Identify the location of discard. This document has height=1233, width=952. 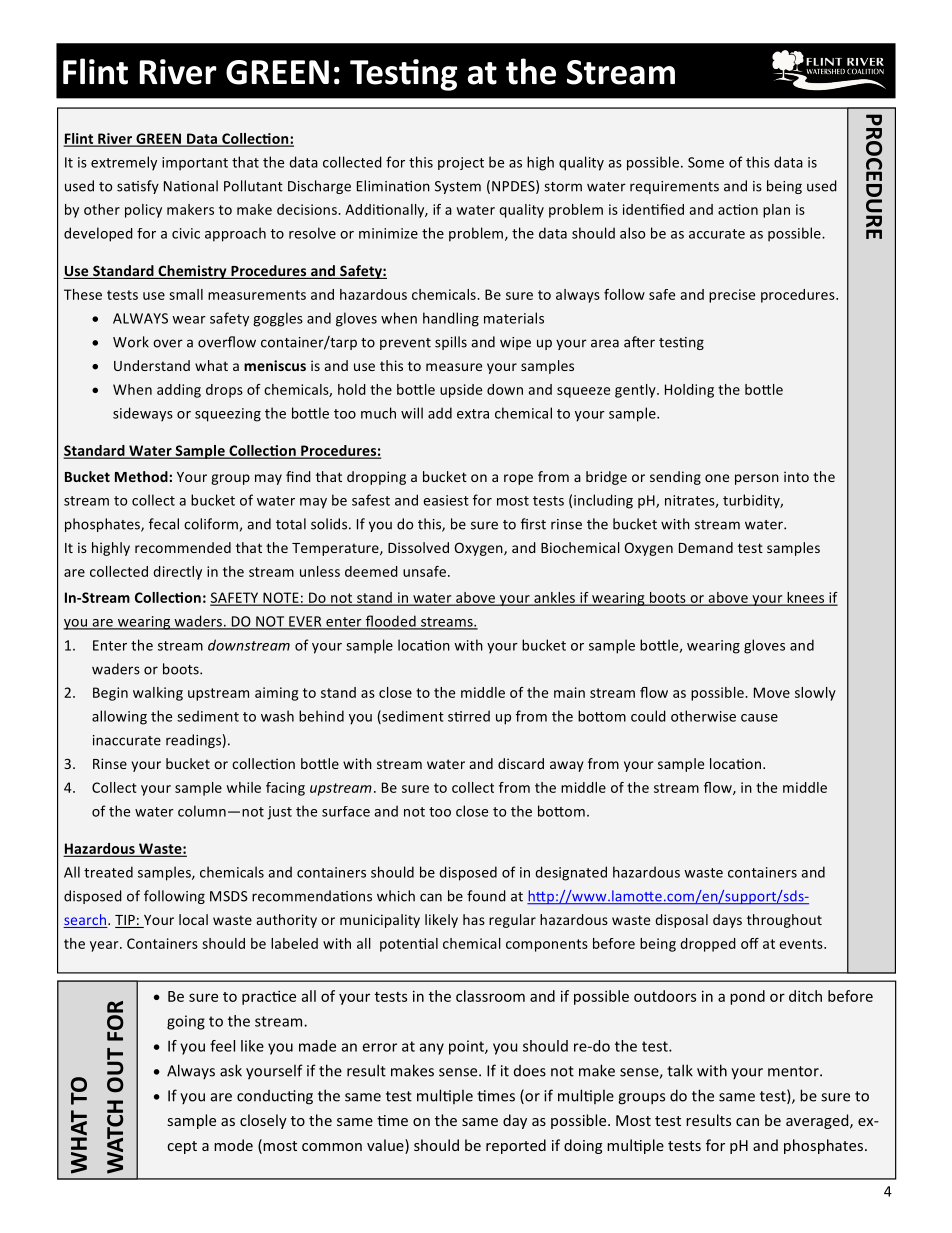
(521, 763).
